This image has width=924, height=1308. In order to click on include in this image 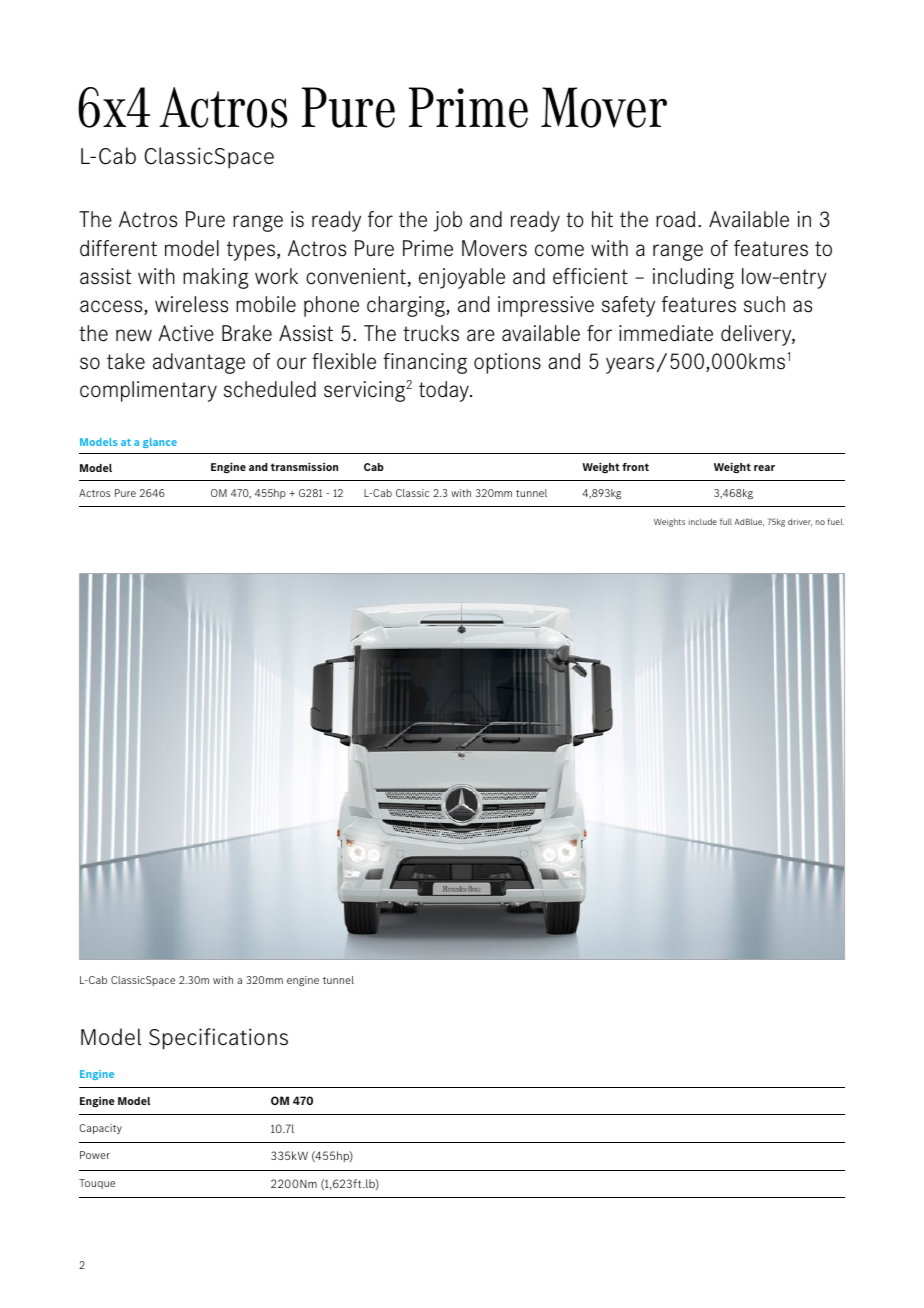, I will do `click(703, 521)`.
